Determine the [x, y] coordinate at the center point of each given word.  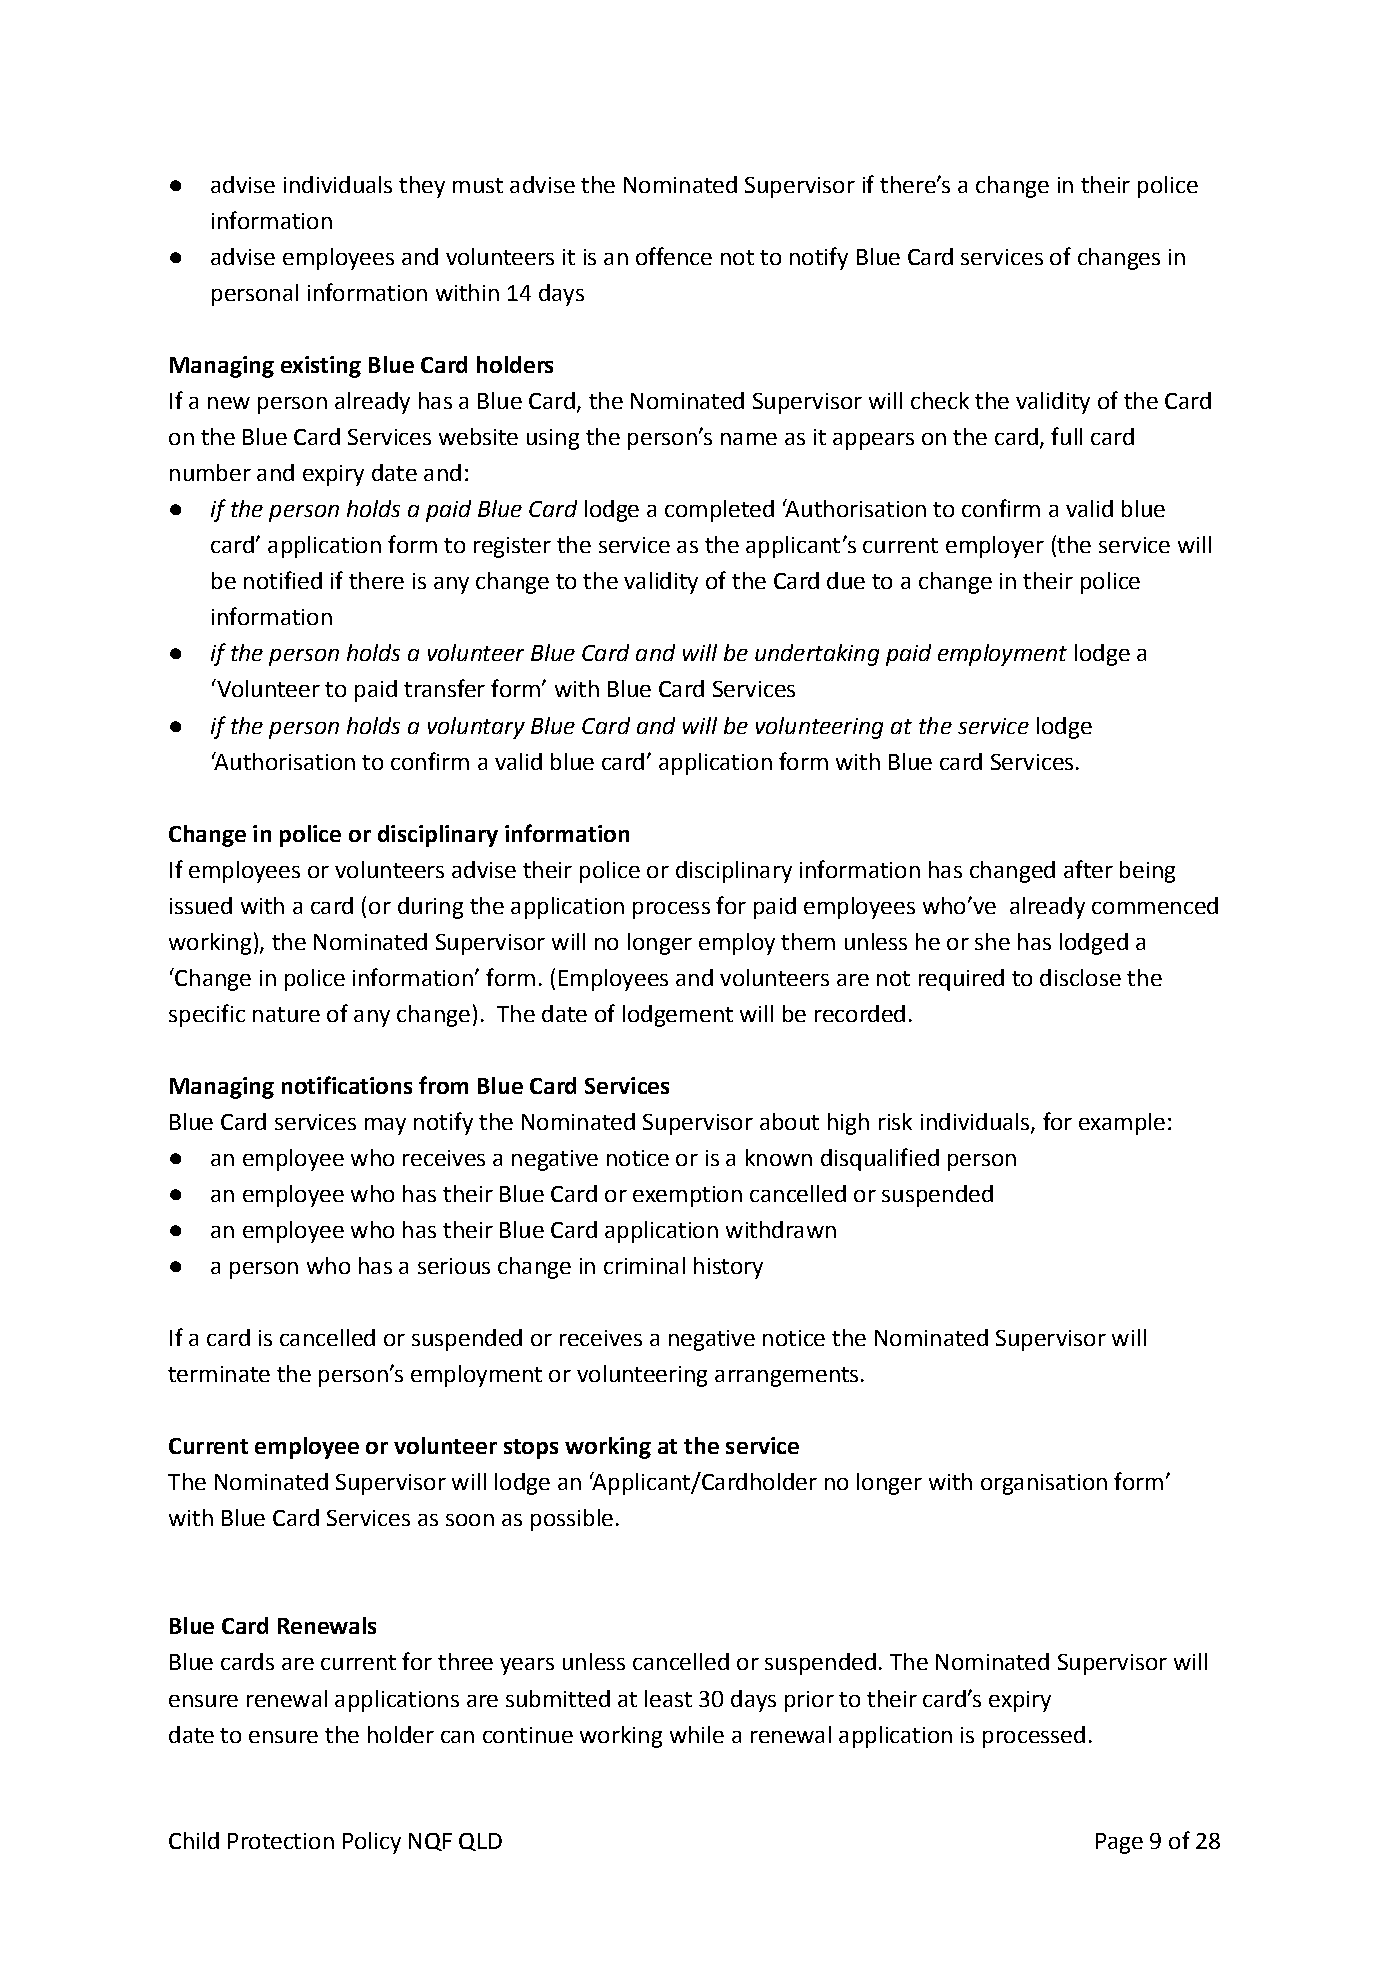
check [940, 400]
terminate [219, 1374]
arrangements [786, 1377]
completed [719, 511]
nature [286, 1014]
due [846, 580]
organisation [1044, 1484]
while [697, 1734]
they [422, 187]
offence [674, 256]
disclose [1080, 977]
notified [283, 580]
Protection [281, 1841]
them [808, 941]
